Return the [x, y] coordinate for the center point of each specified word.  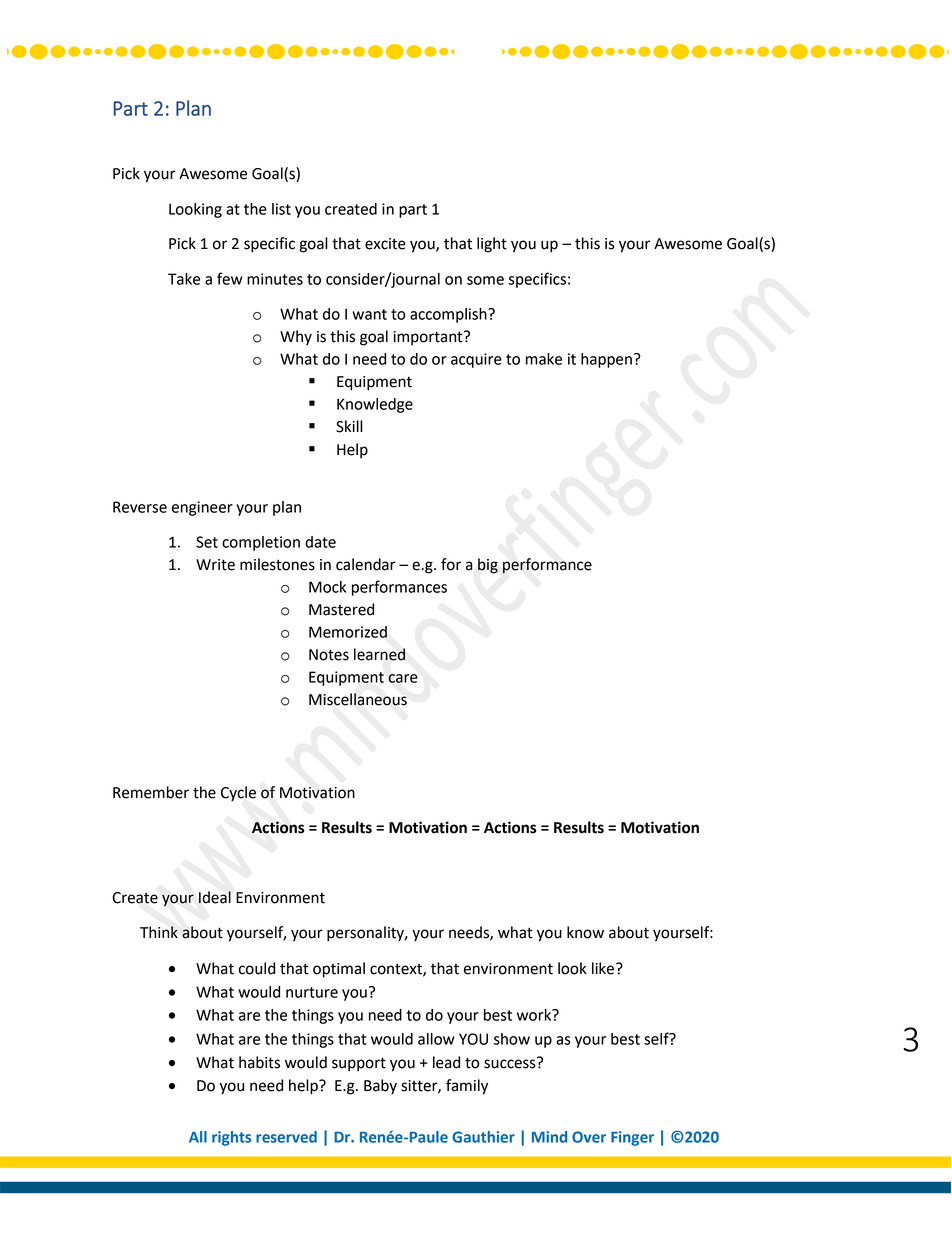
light [492, 245]
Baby [380, 1087]
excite [385, 244]
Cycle [238, 794]
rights [231, 1138]
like [604, 968]
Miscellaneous [358, 699]
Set [207, 542]
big [488, 566]
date [320, 542]
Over [589, 1137]
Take [184, 279]
